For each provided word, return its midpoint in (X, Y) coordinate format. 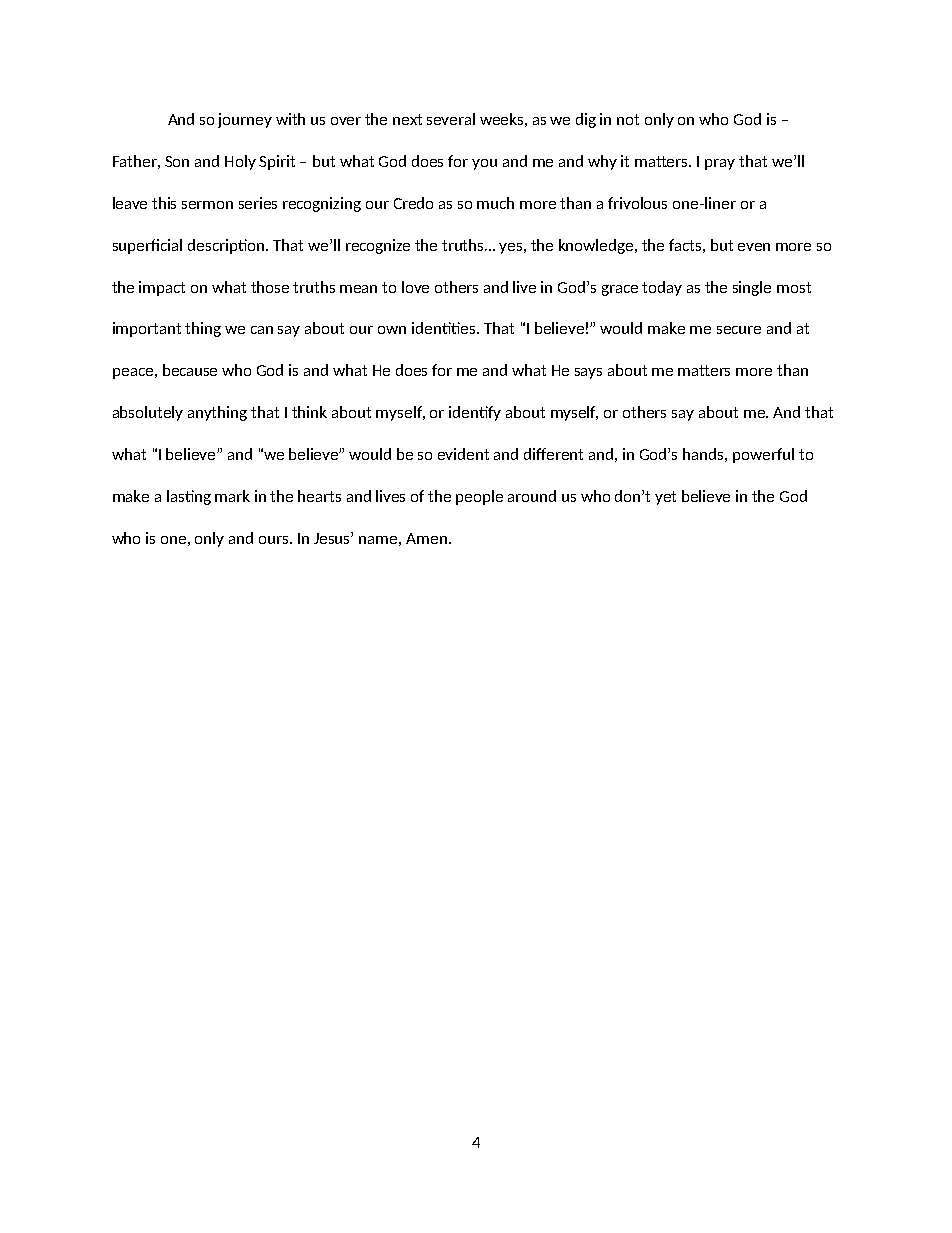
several (451, 119)
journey (245, 120)
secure (739, 330)
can (262, 330)
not (628, 119)
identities (445, 328)
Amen (426, 538)
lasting (189, 497)
